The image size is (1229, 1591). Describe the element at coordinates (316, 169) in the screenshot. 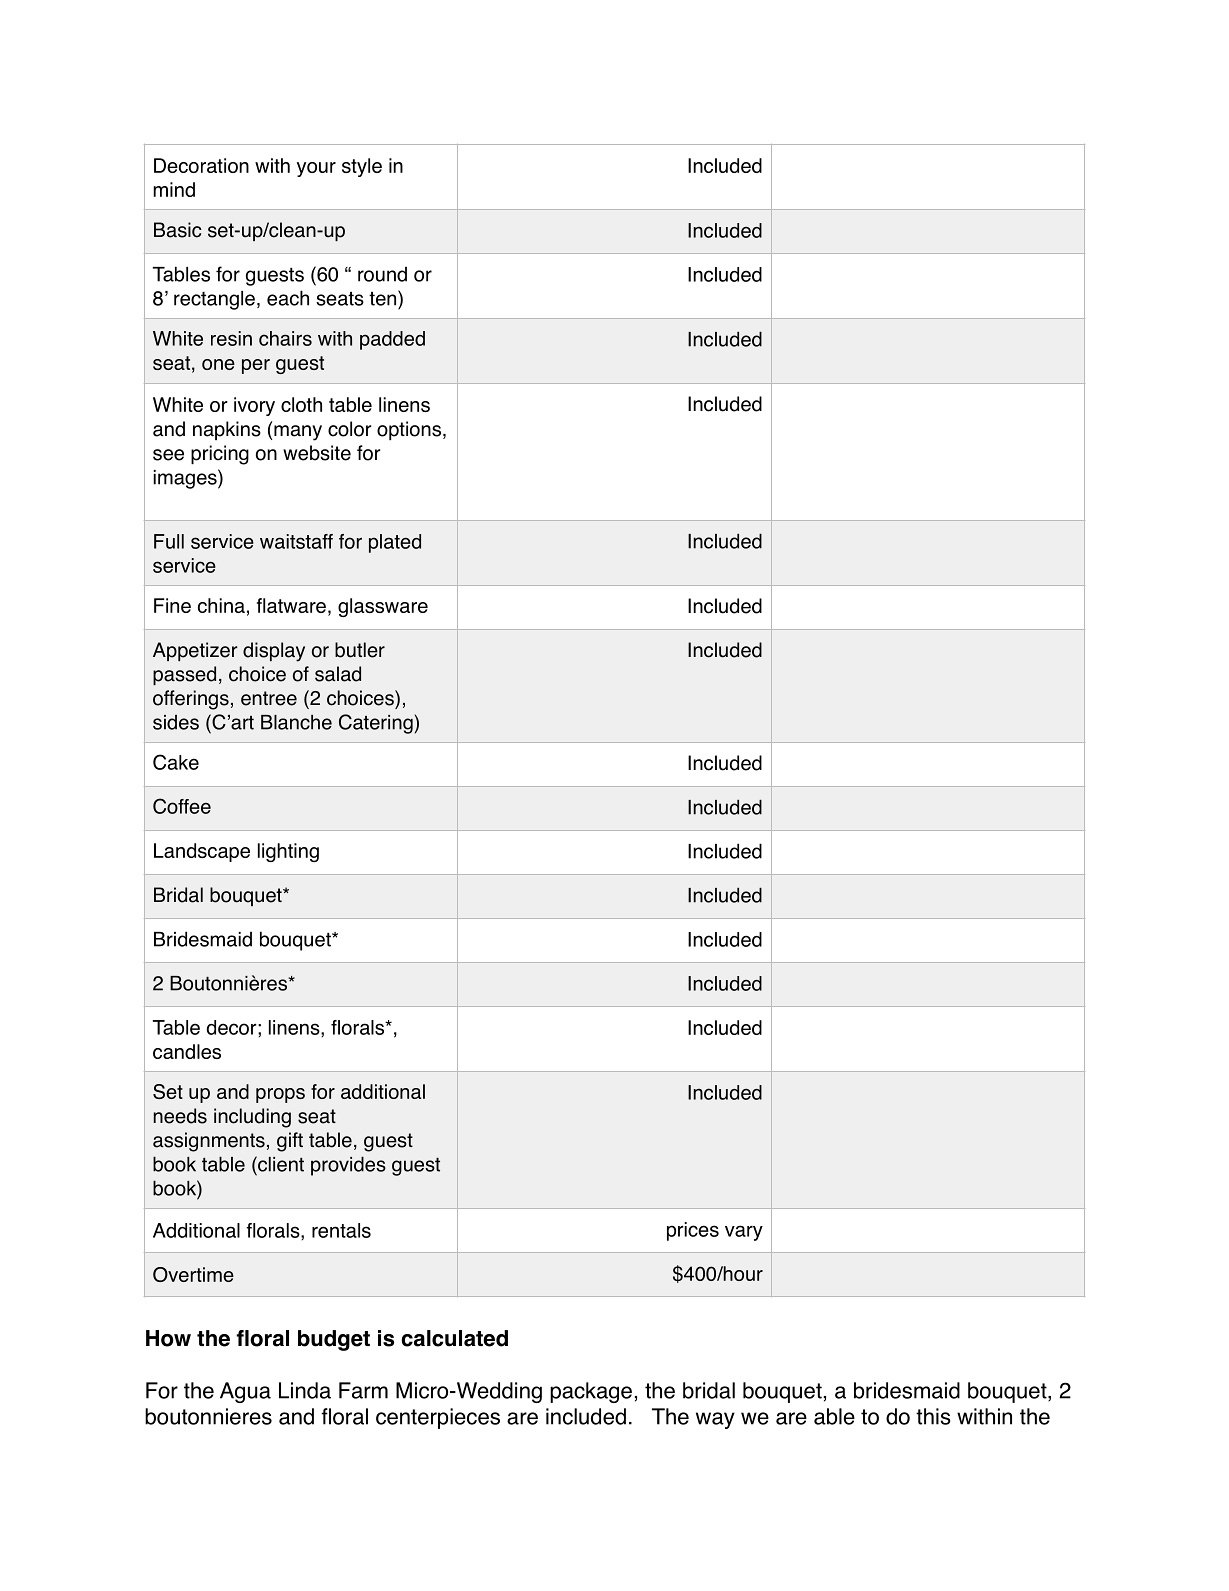

I see `your` at that location.
